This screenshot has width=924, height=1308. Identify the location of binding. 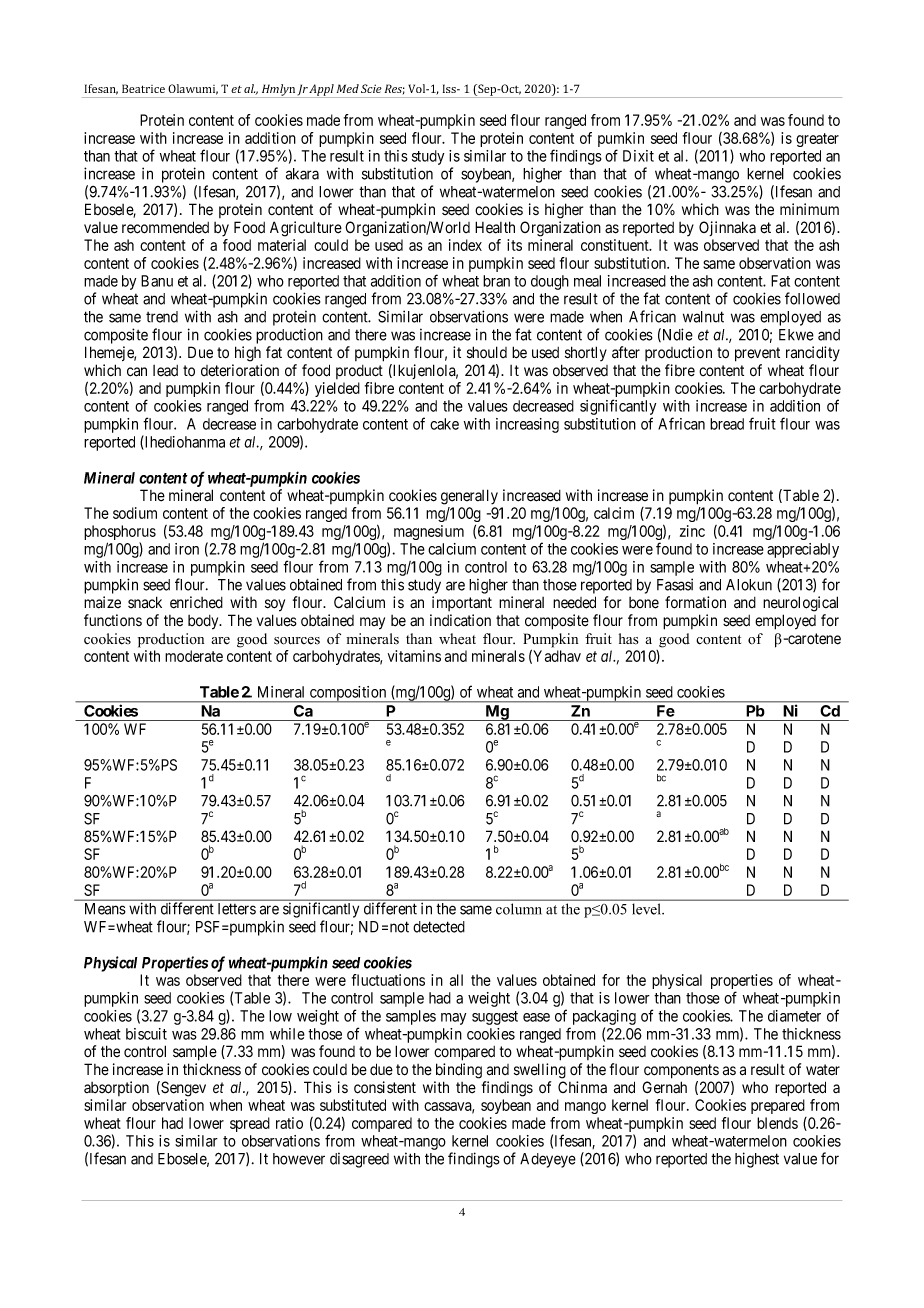
(459, 1071).
